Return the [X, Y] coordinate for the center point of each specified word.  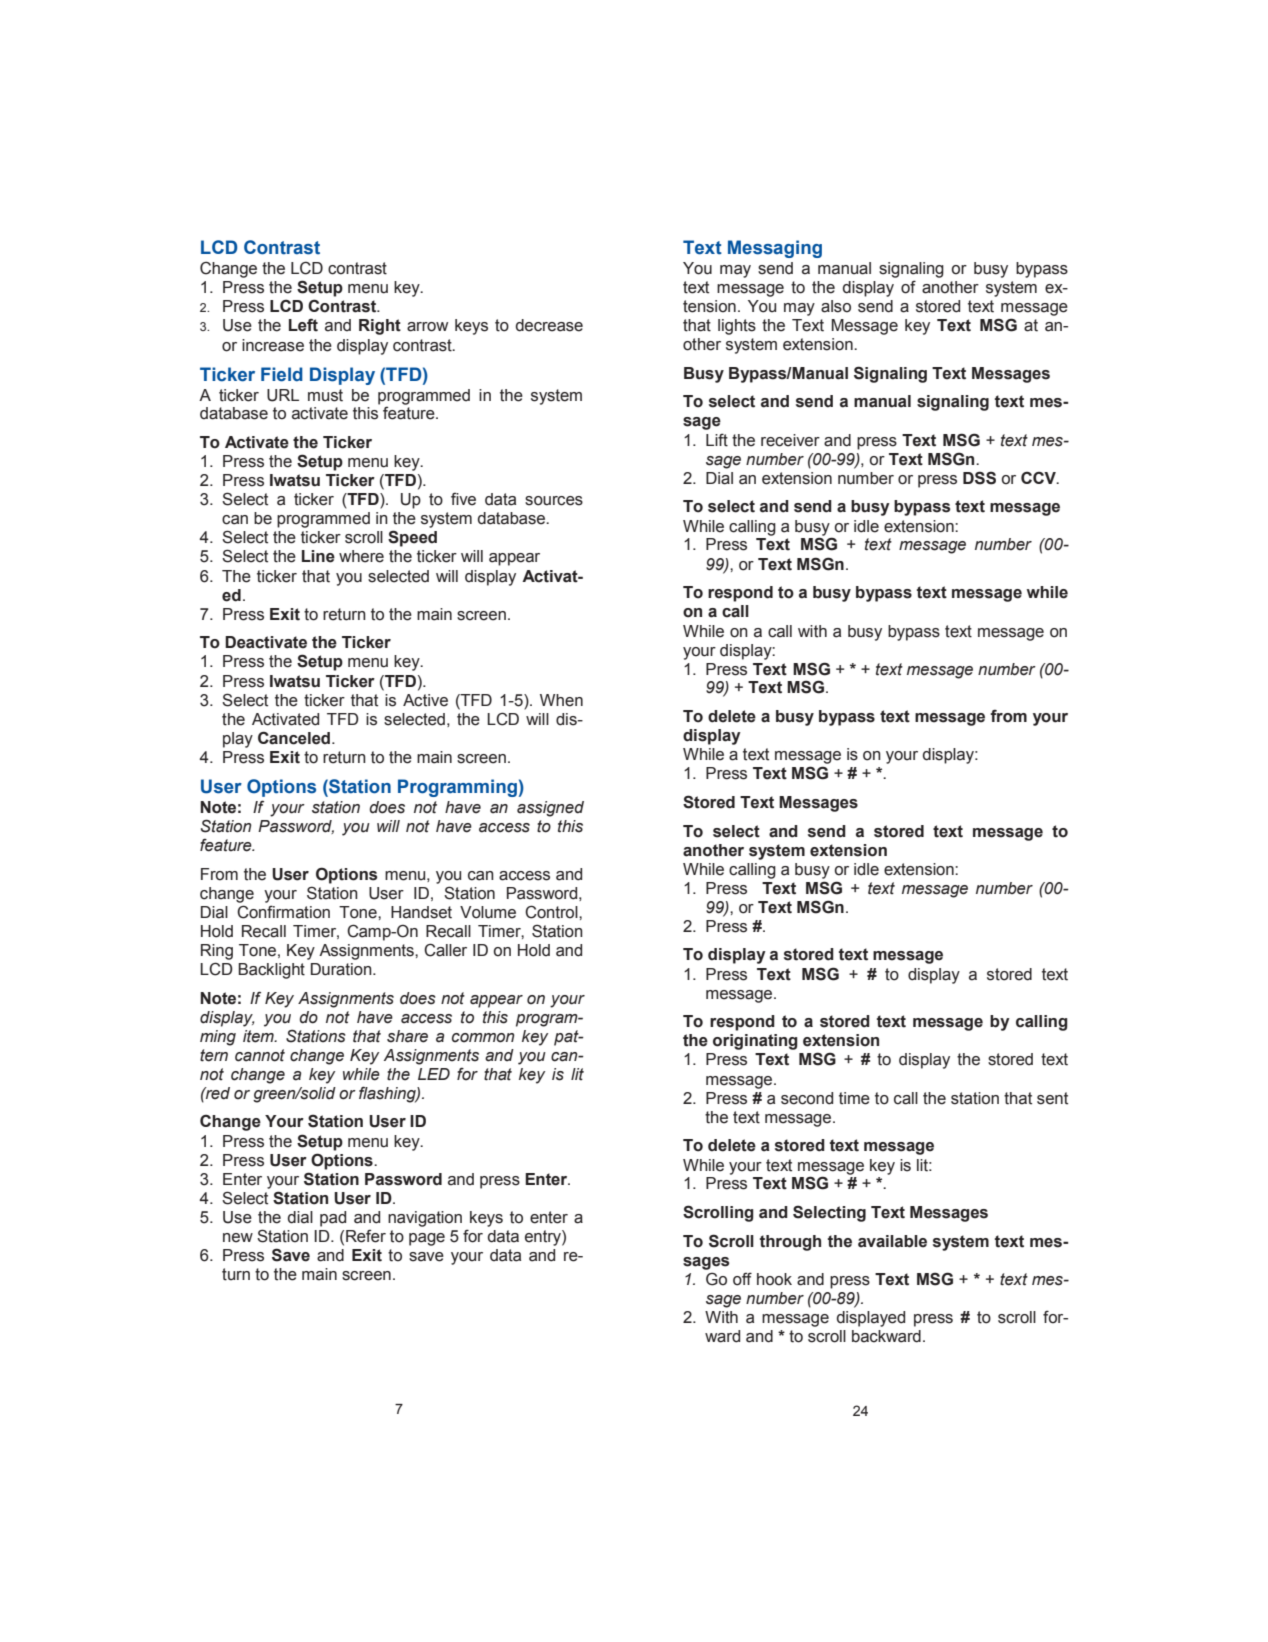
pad [333, 1219]
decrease [549, 325]
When [561, 700]
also [836, 306]
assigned [550, 809]
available [892, 1241]
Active [425, 700]
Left [303, 325]
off [742, 1279]
